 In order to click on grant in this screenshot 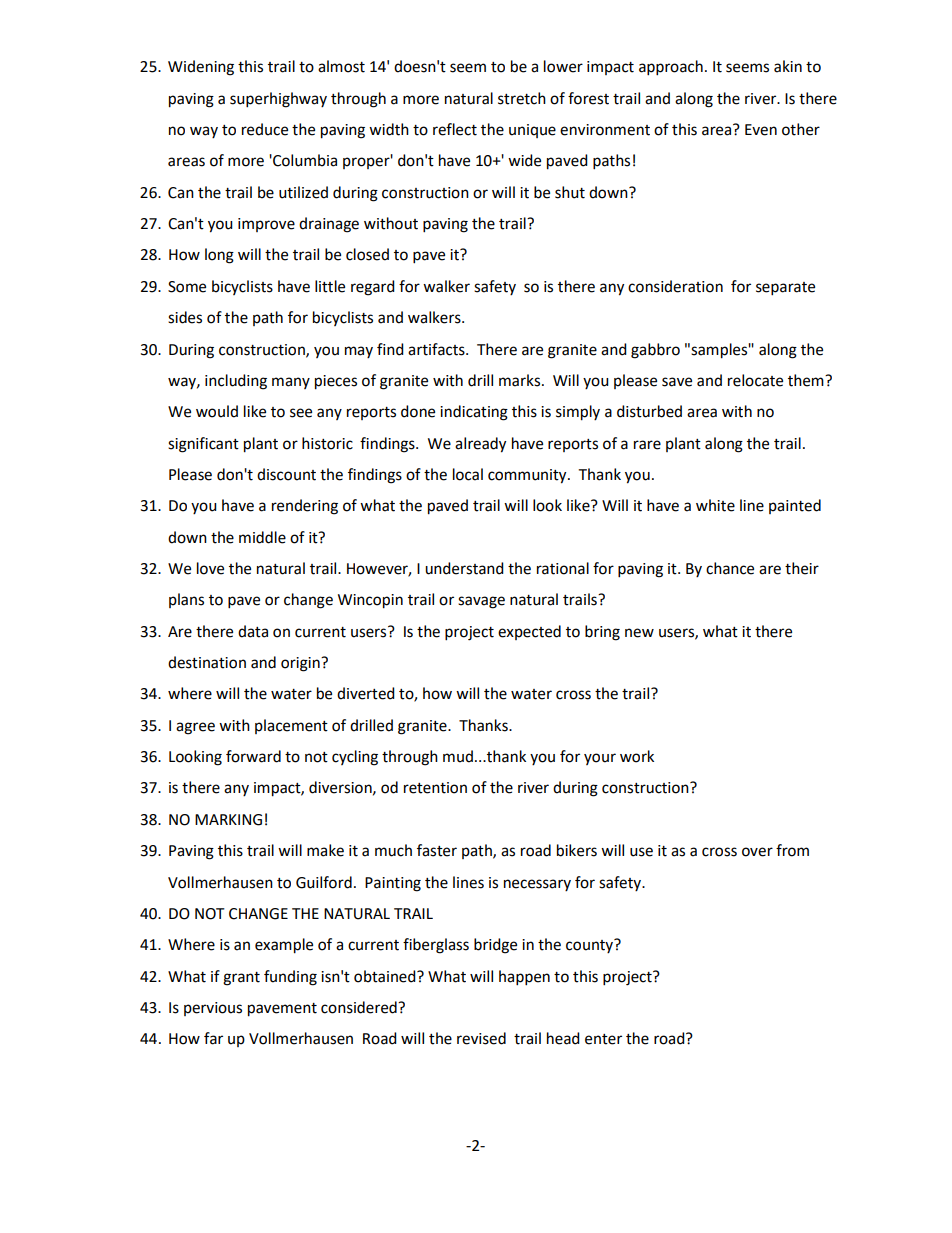, I will do `click(241, 979)`.
